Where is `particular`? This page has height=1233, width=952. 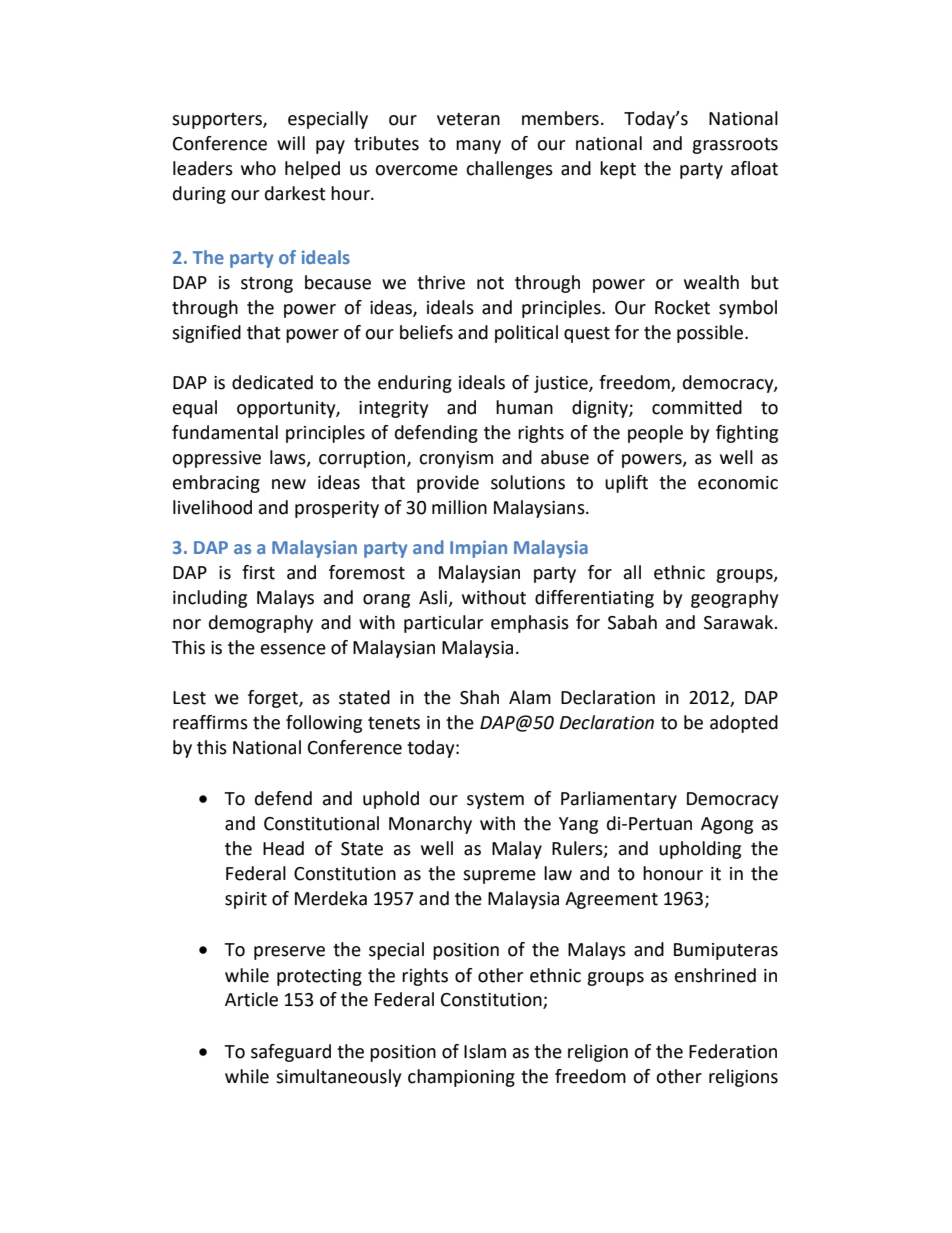 particular is located at coordinates (443, 624).
